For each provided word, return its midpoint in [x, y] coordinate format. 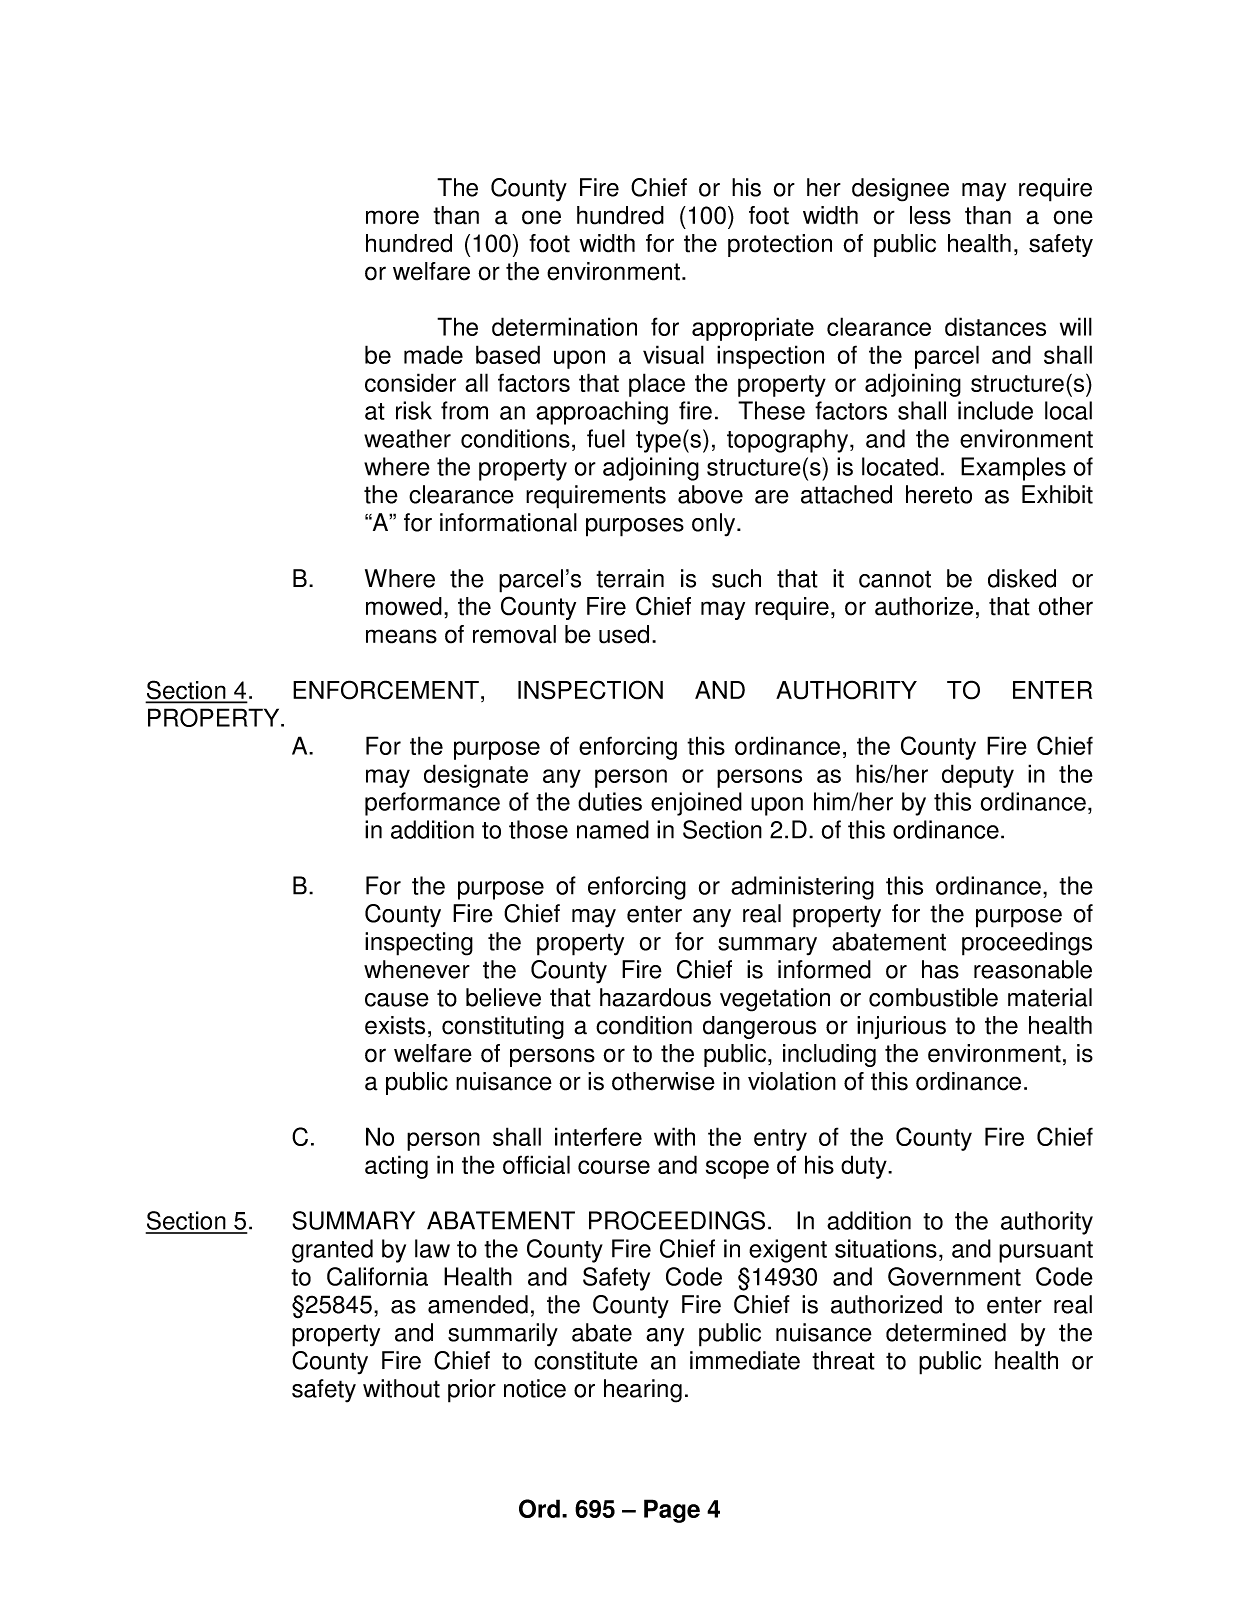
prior [472, 1391]
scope [737, 1169]
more [392, 217]
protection [780, 245]
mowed [404, 606]
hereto [939, 494]
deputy [978, 776]
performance [432, 804]
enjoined [696, 804]
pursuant [1046, 1252]
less [930, 215]
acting [396, 1167]
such [736, 578]
